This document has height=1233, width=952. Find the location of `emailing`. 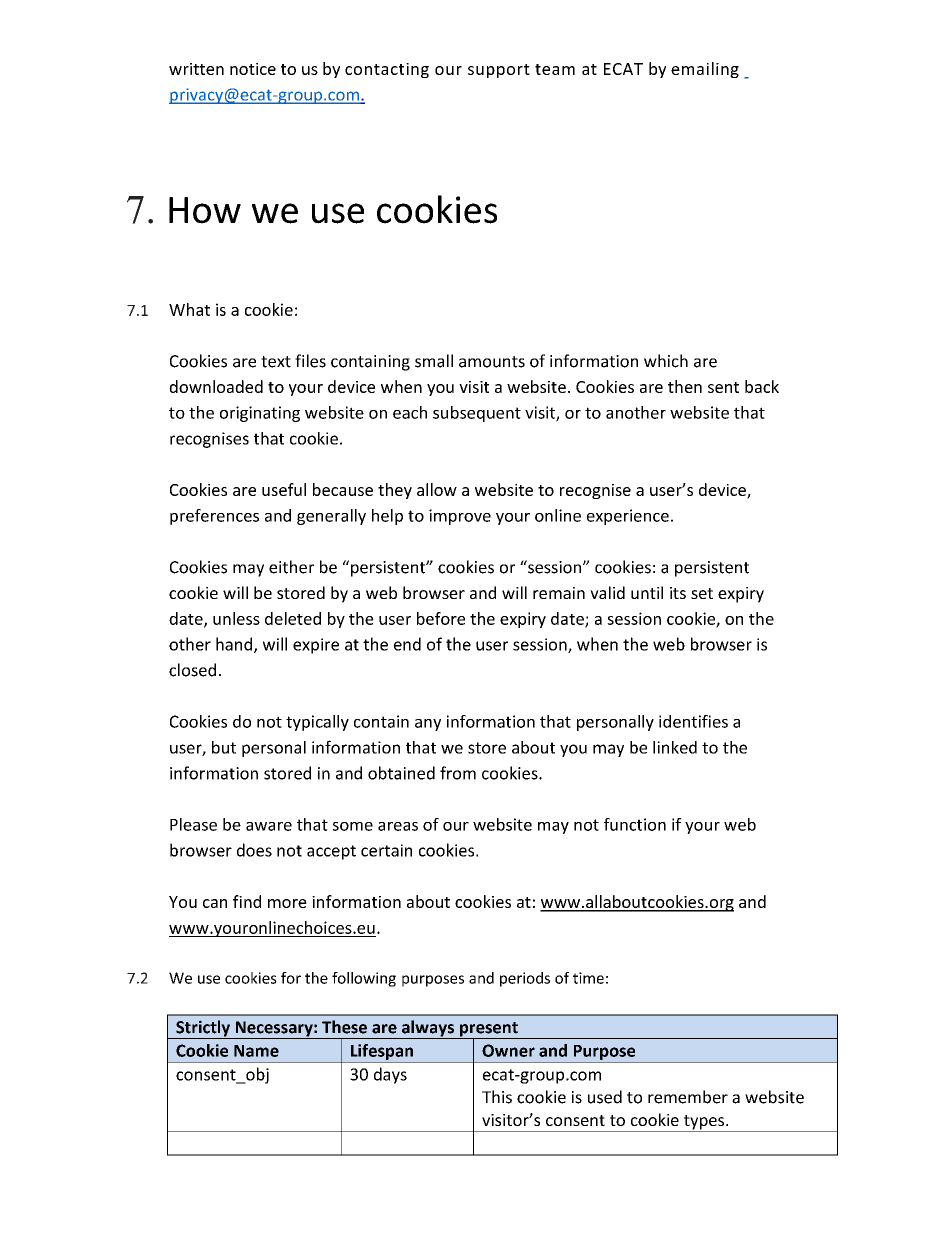

emailing is located at coordinates (705, 70).
